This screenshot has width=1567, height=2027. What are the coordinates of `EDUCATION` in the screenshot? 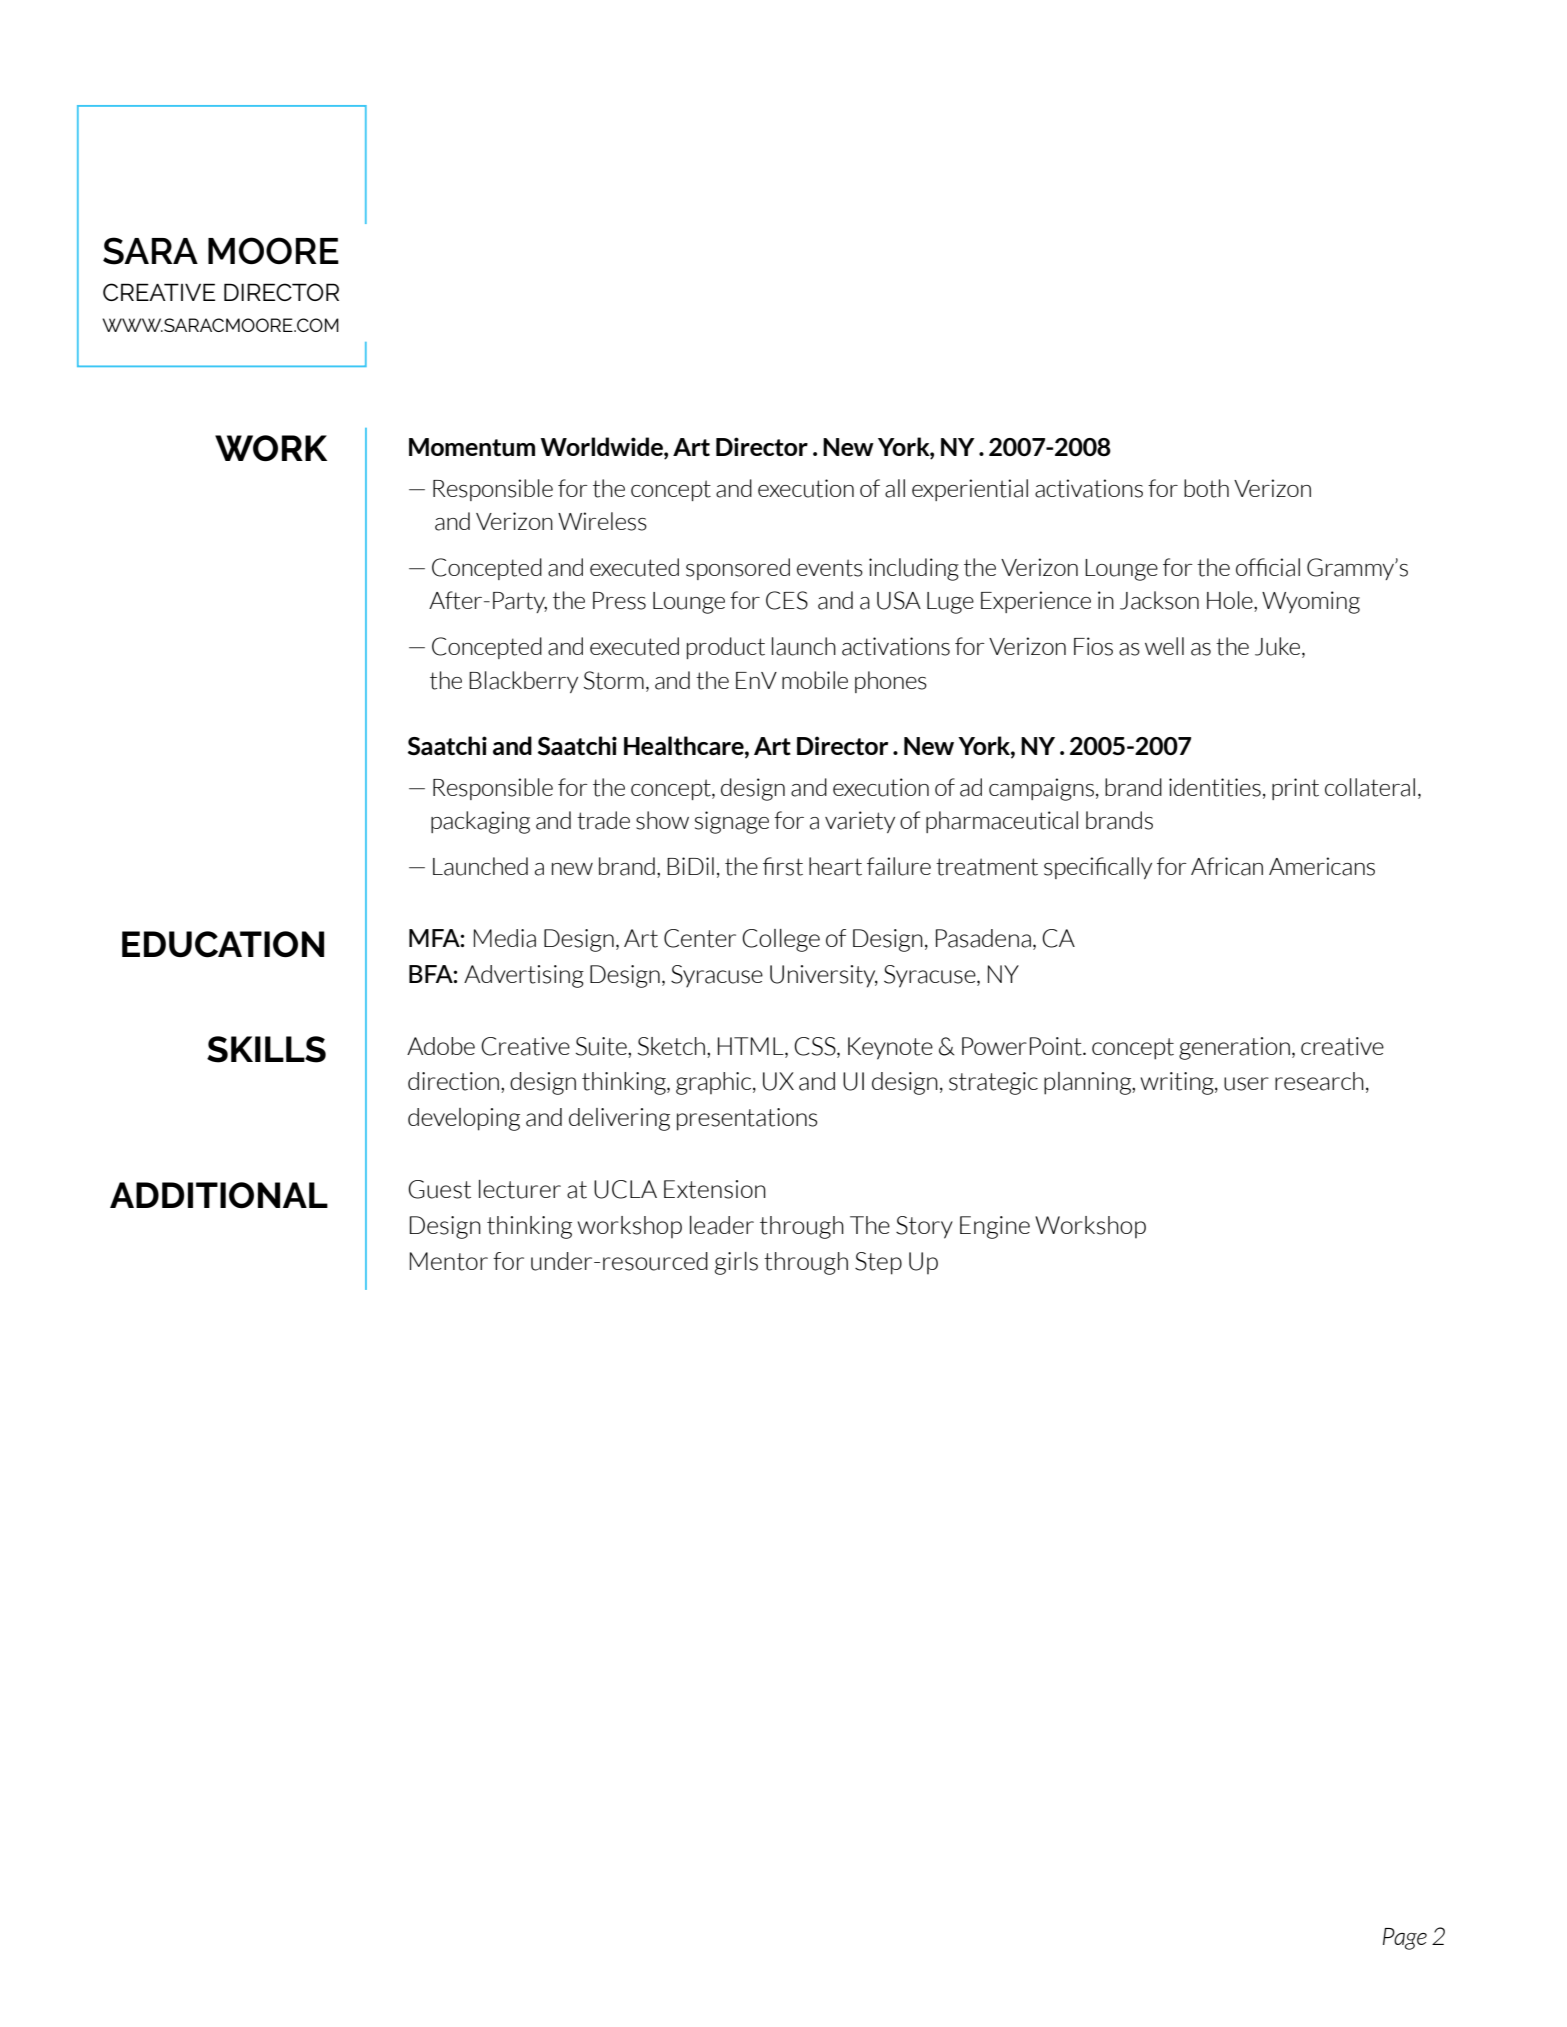 It's located at (223, 944).
